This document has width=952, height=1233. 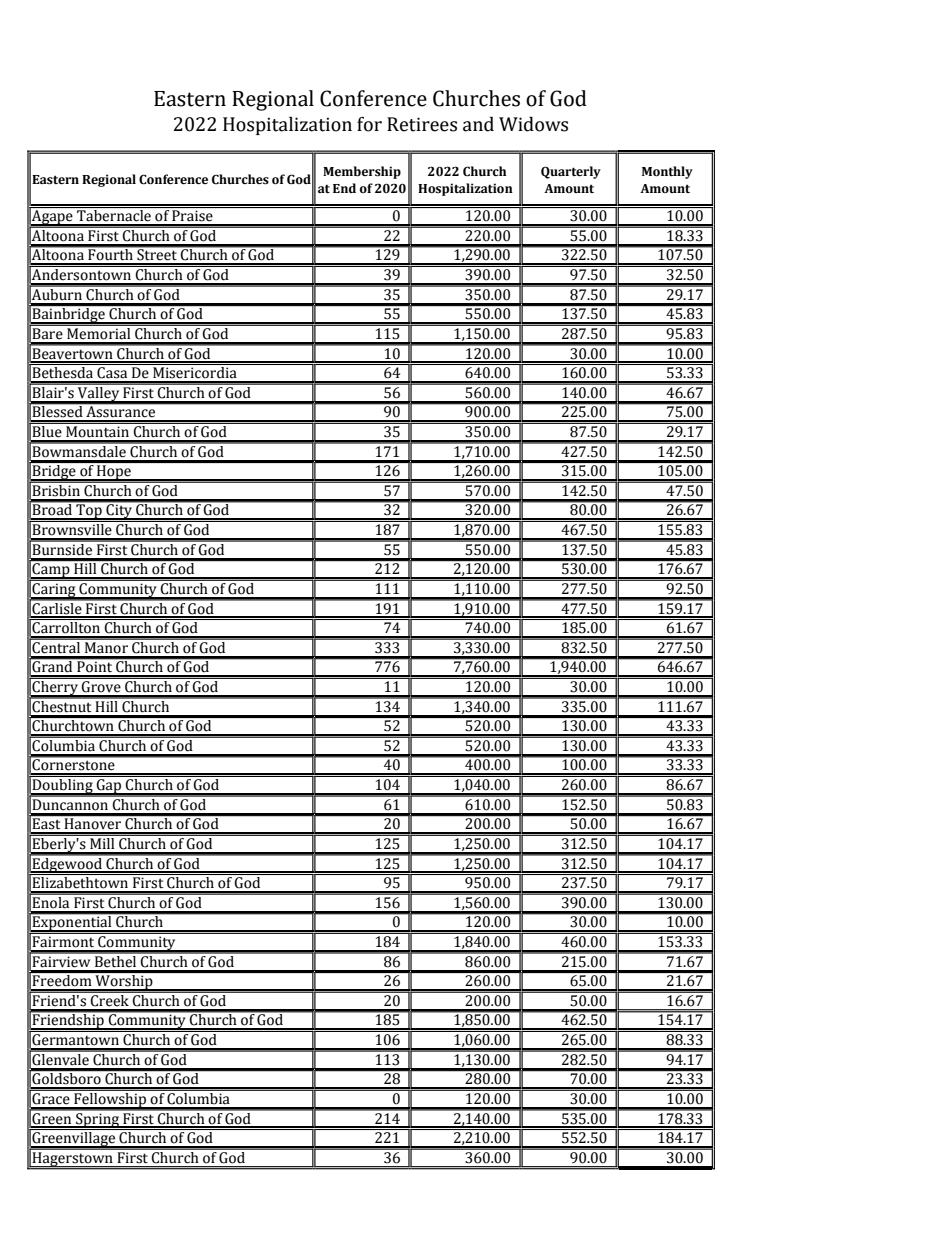 What do you see at coordinates (533, 124) in the document?
I see `Widows` at bounding box center [533, 124].
